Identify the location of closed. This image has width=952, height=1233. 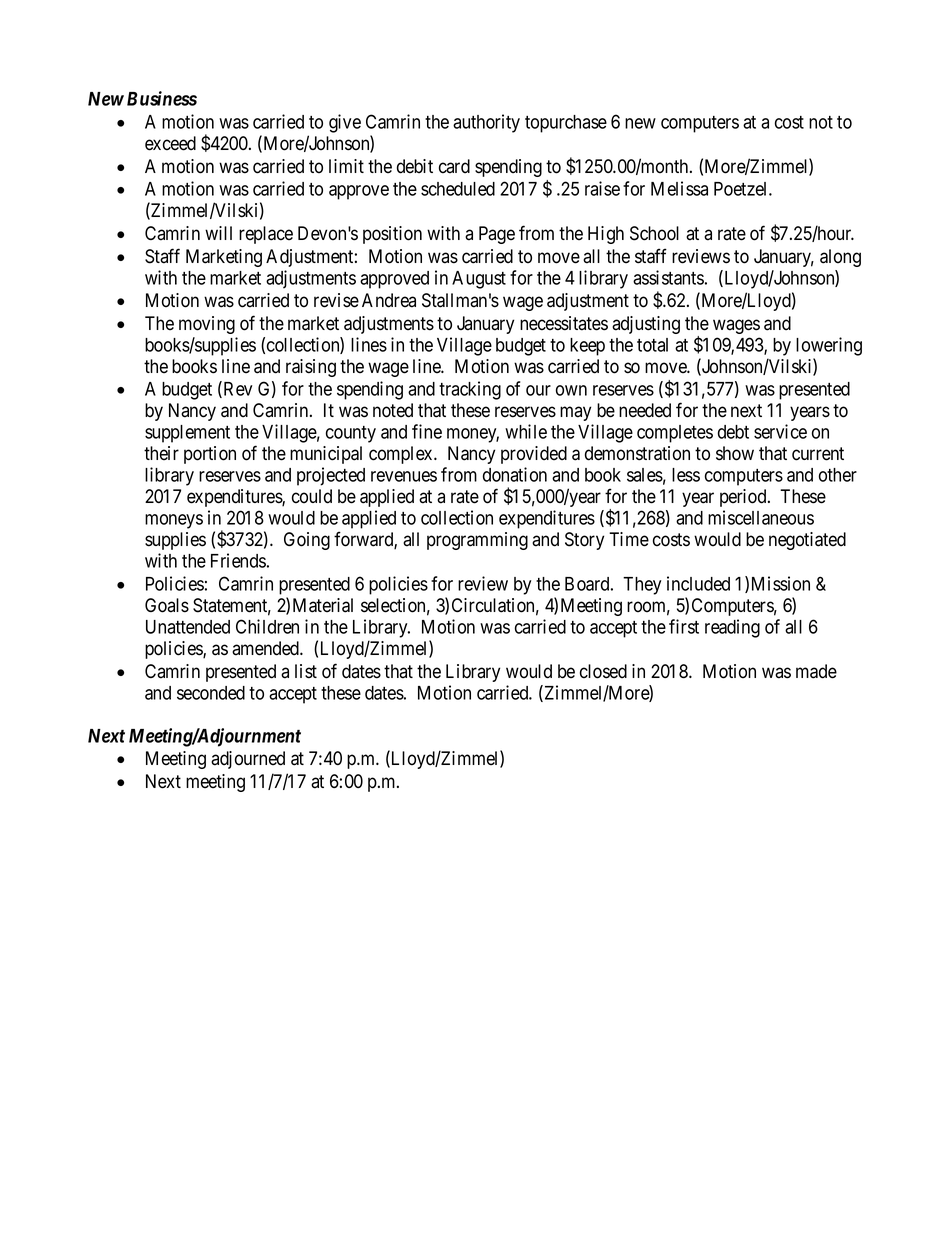
(603, 671).
